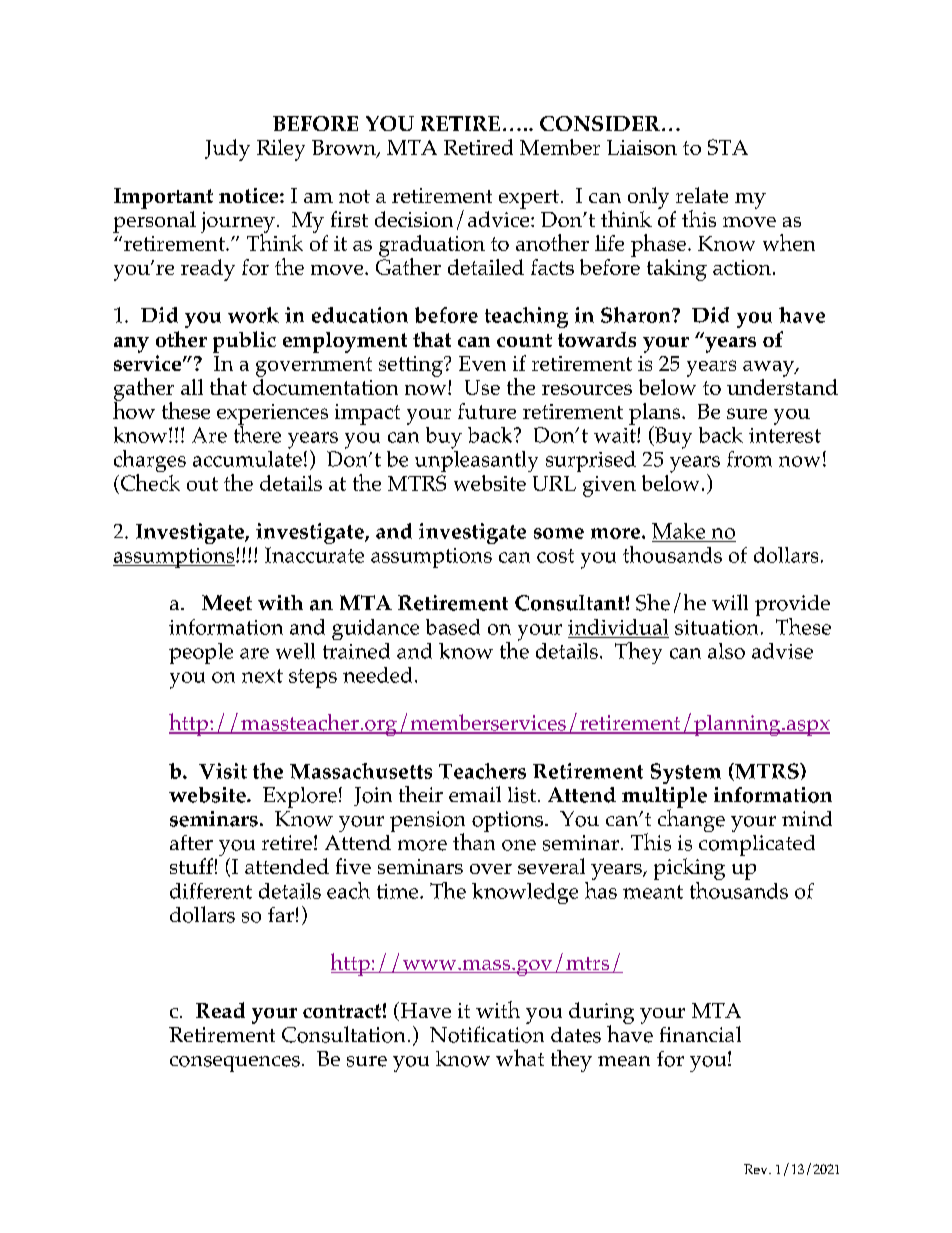 This image has width=952, height=1233. Describe the element at coordinates (235, 1064) in the image. I see `consequences` at that location.
